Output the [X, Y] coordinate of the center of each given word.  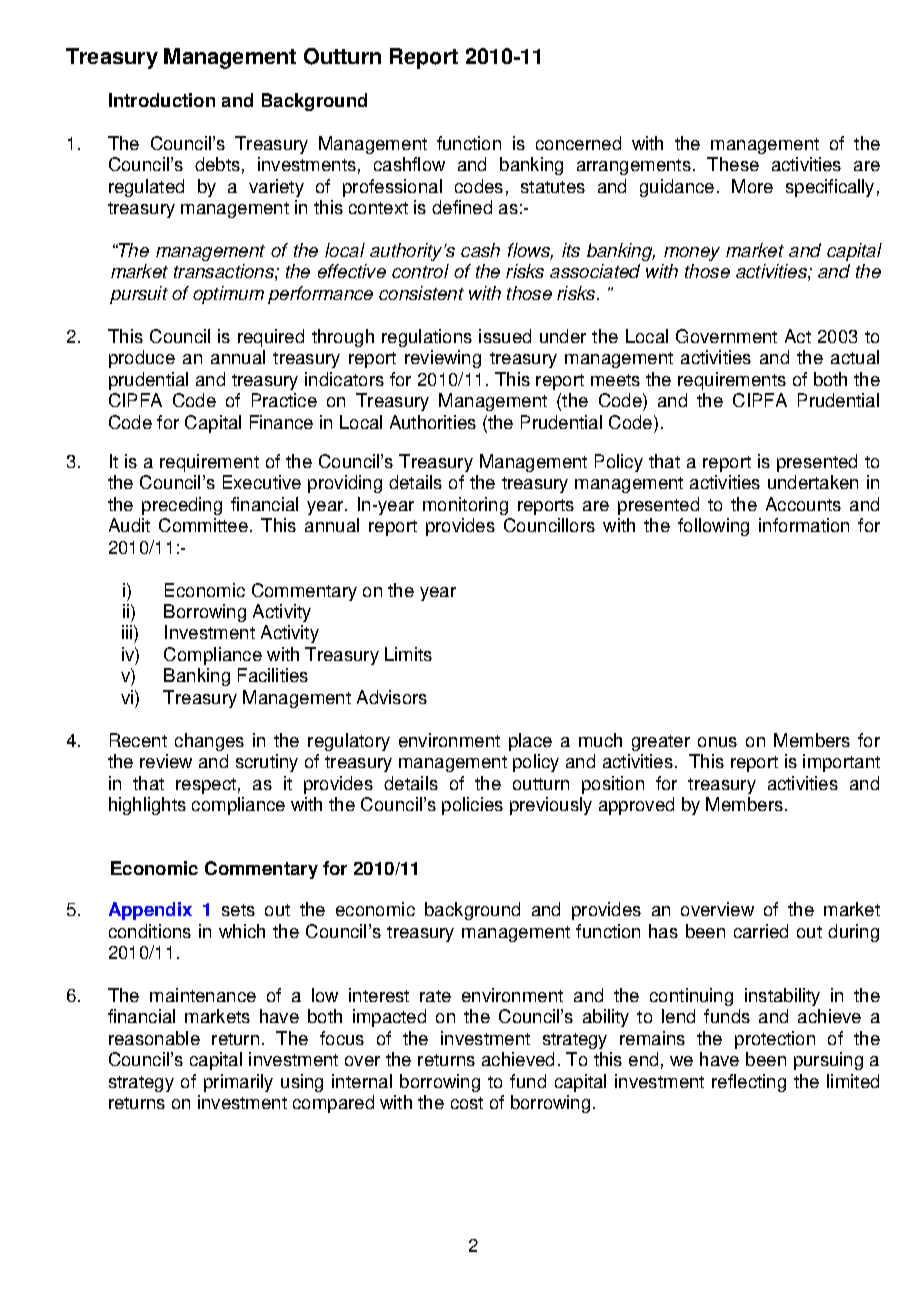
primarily [238, 1083]
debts [217, 164]
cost [467, 1103]
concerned [578, 143]
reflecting [749, 1083]
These [733, 164]
